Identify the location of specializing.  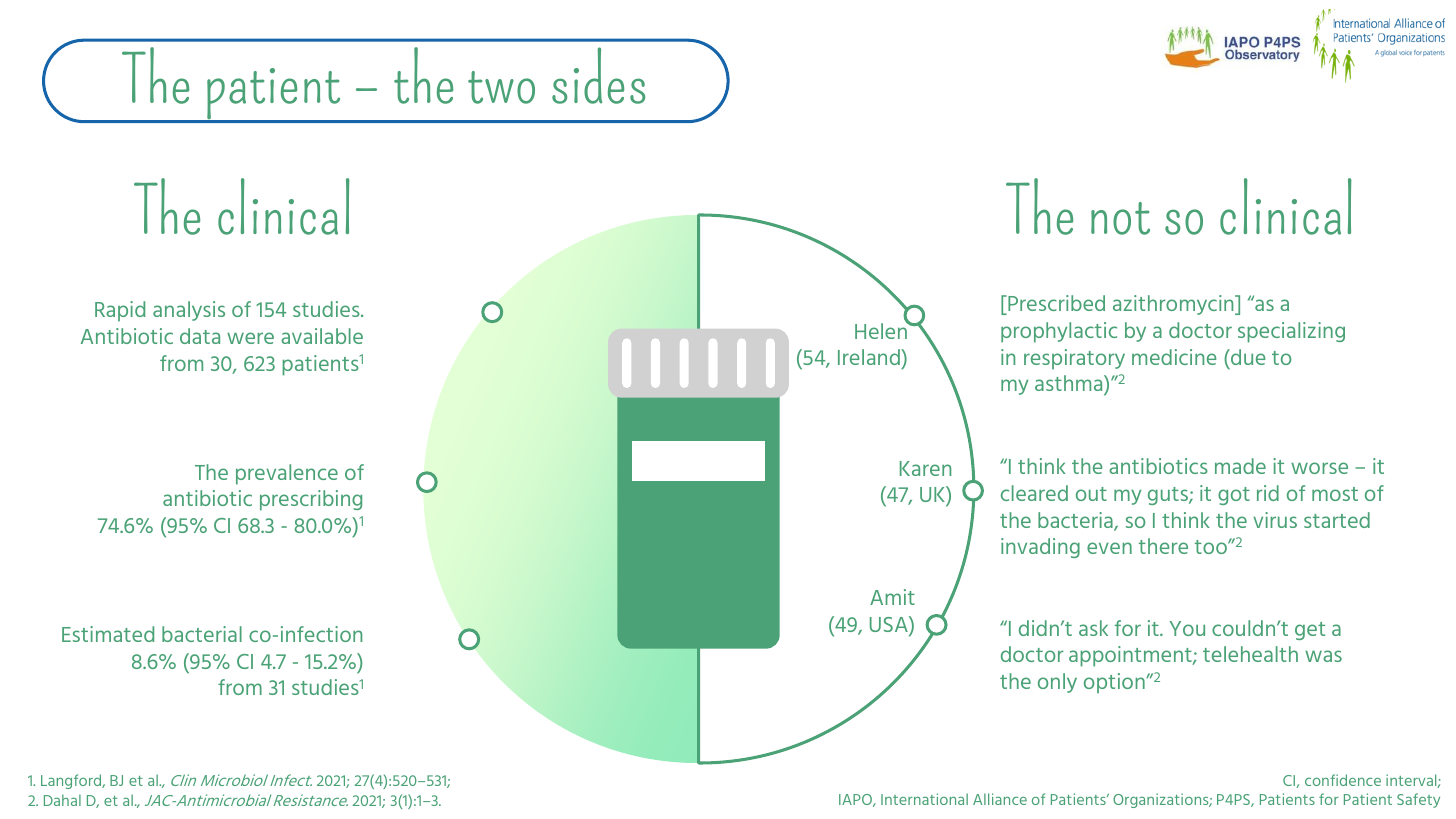
(1291, 332).
